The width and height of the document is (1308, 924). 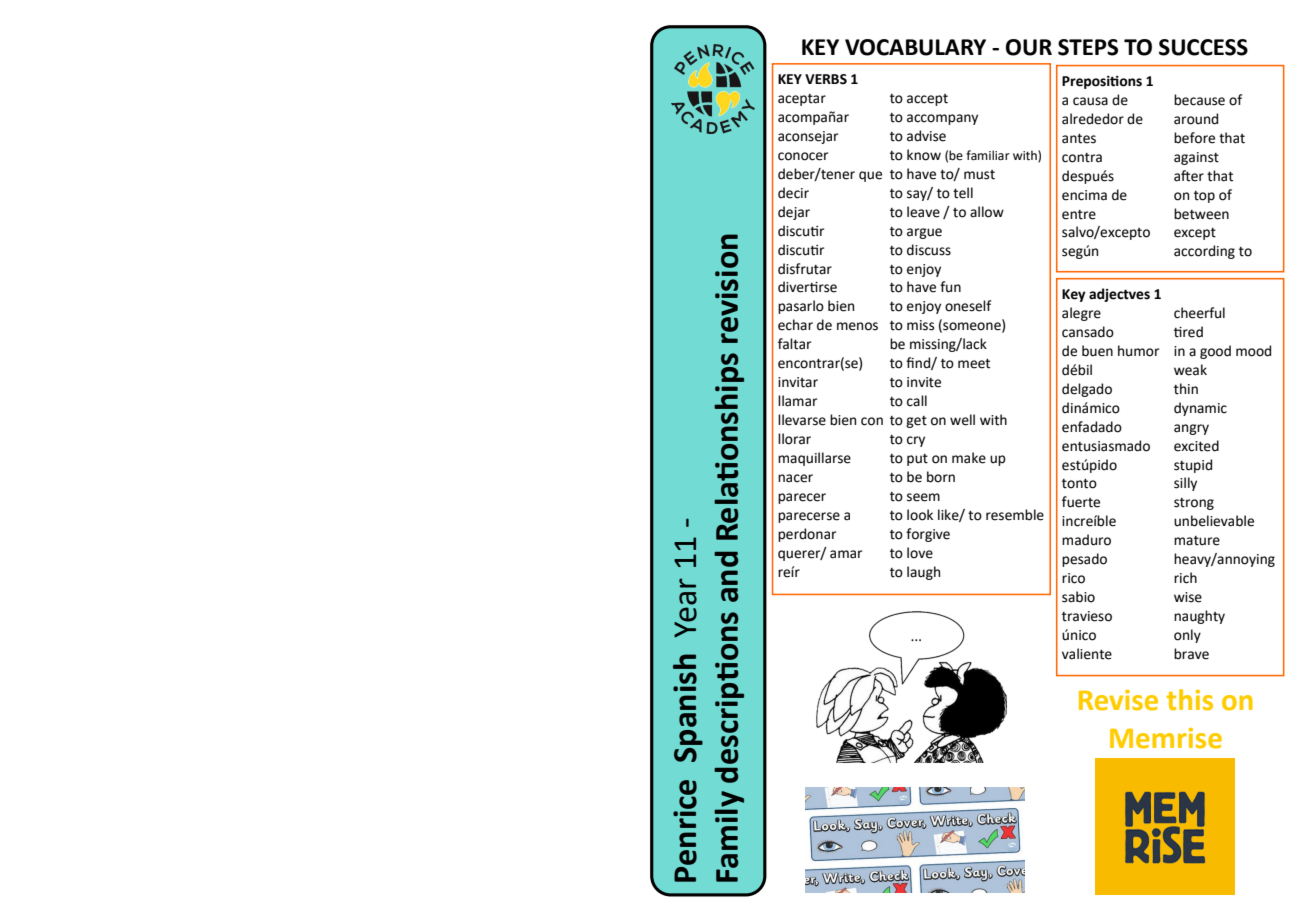 I want to click on echar, so click(x=795, y=325).
